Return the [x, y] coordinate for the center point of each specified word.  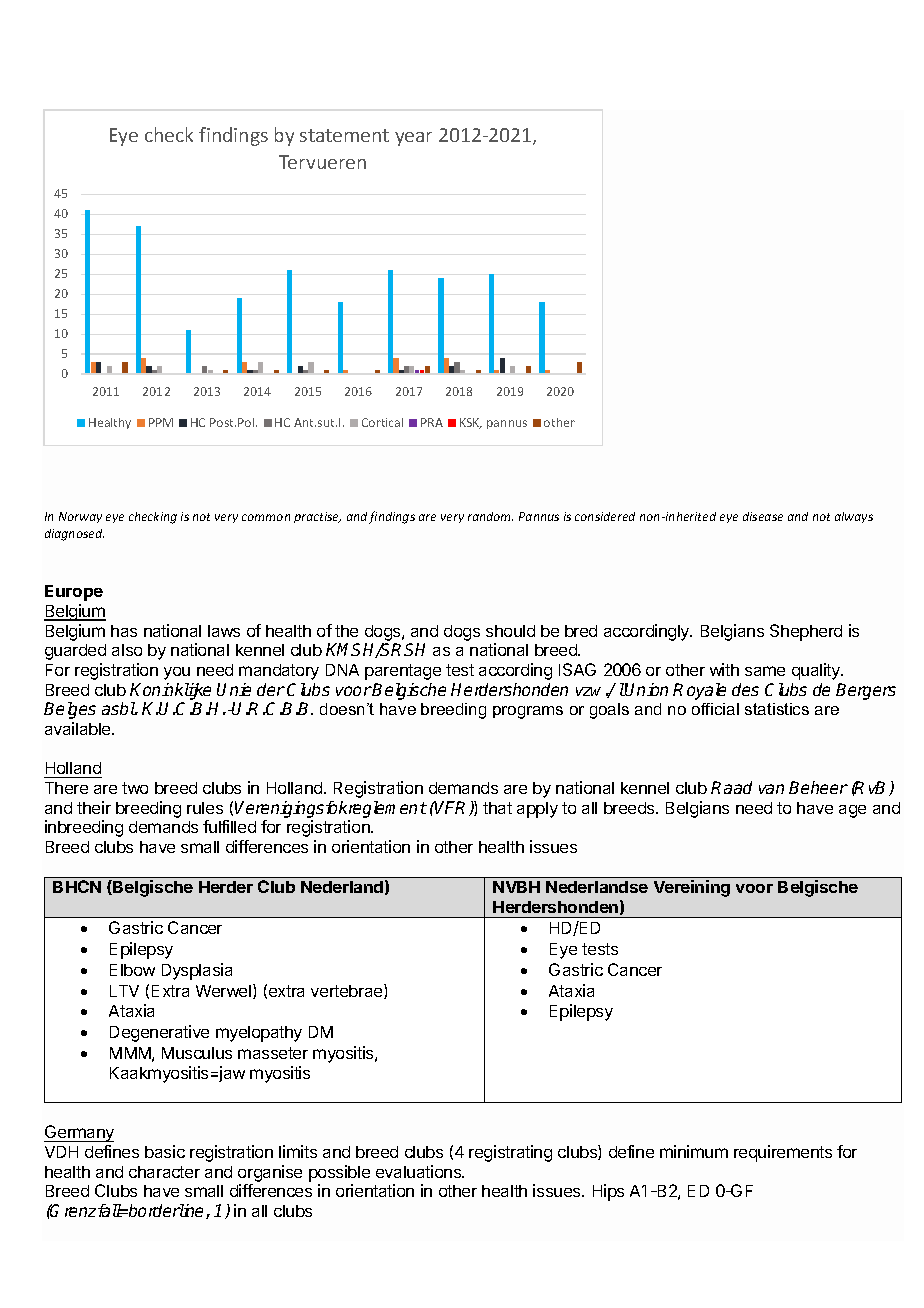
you [177, 673]
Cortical [382, 422]
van [771, 789]
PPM [161, 422]
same [765, 671]
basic [165, 1151]
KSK [471, 423]
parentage [403, 672]
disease [763, 516]
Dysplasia [197, 971]
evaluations [420, 1171]
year [413, 139]
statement [344, 135]
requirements [783, 1153]
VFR [452, 808]
